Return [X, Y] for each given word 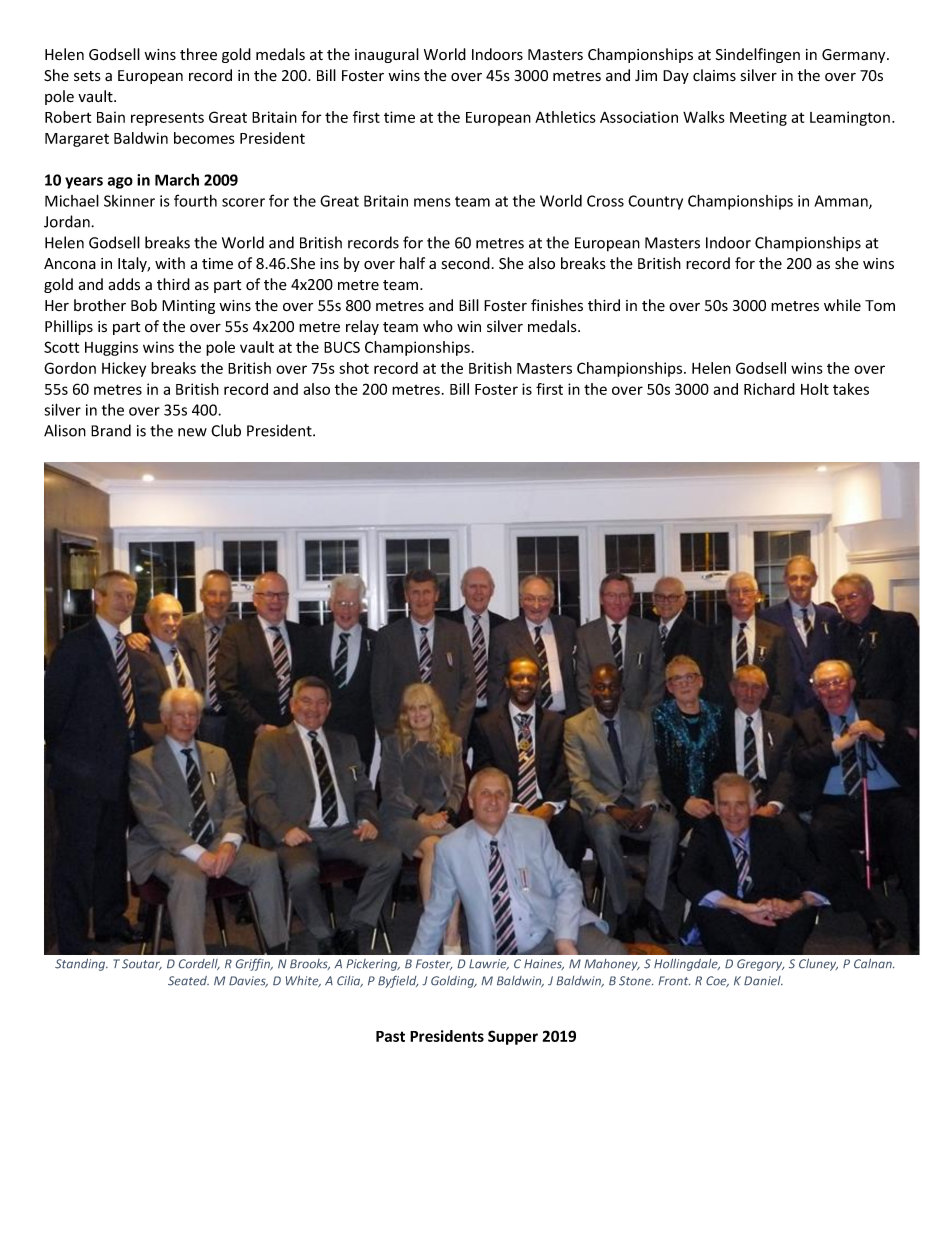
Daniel [763, 981]
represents [167, 119]
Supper [513, 1037]
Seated [188, 981]
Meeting [758, 118]
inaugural [387, 55]
